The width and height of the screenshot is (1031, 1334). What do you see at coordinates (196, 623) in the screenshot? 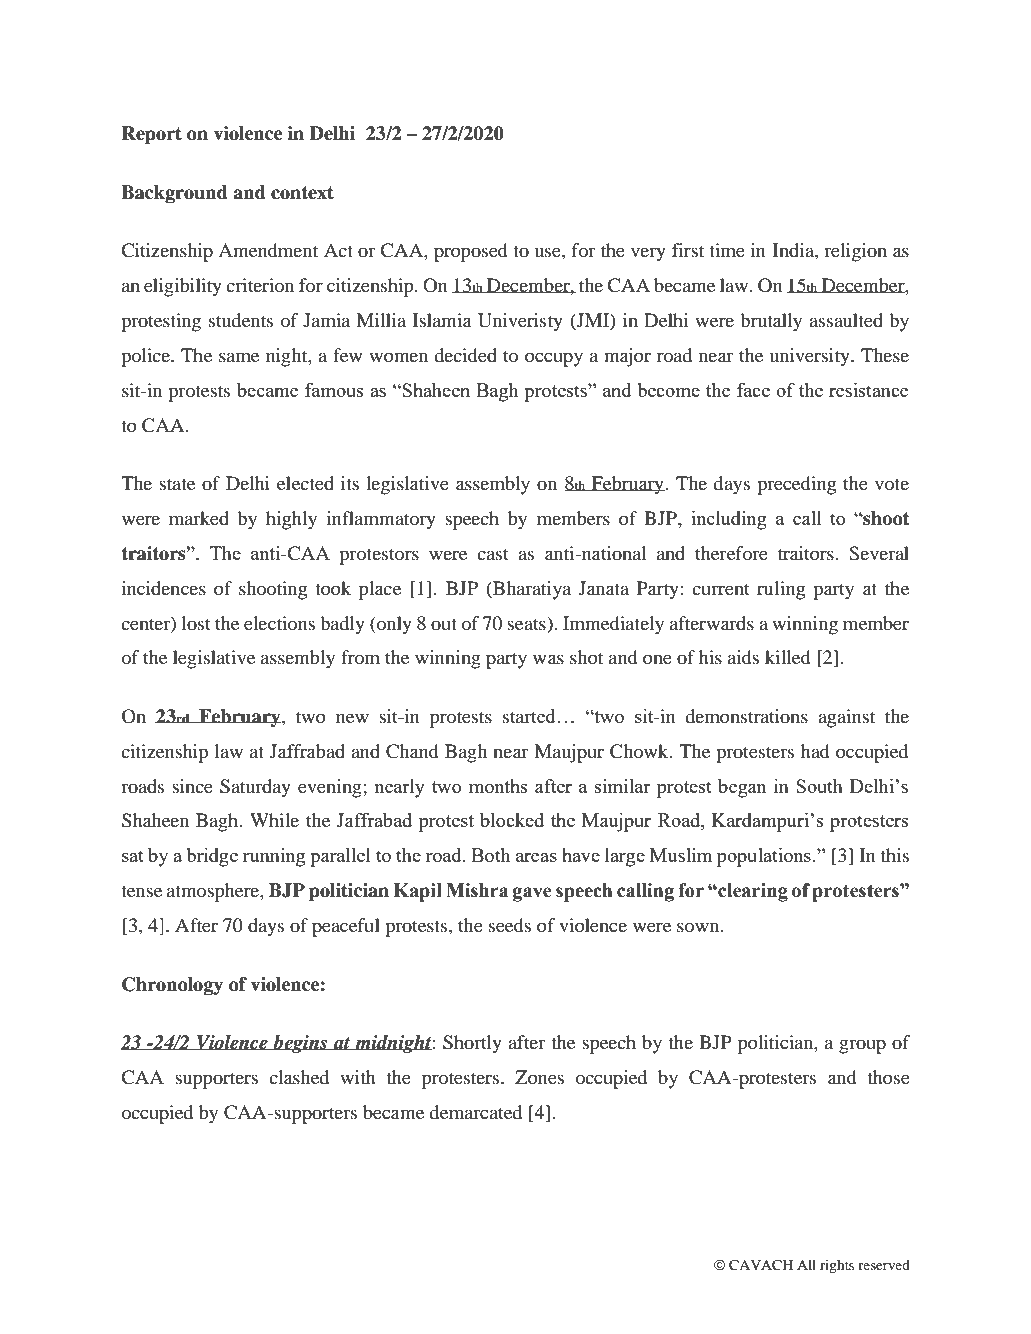
I see `lost` at bounding box center [196, 623].
